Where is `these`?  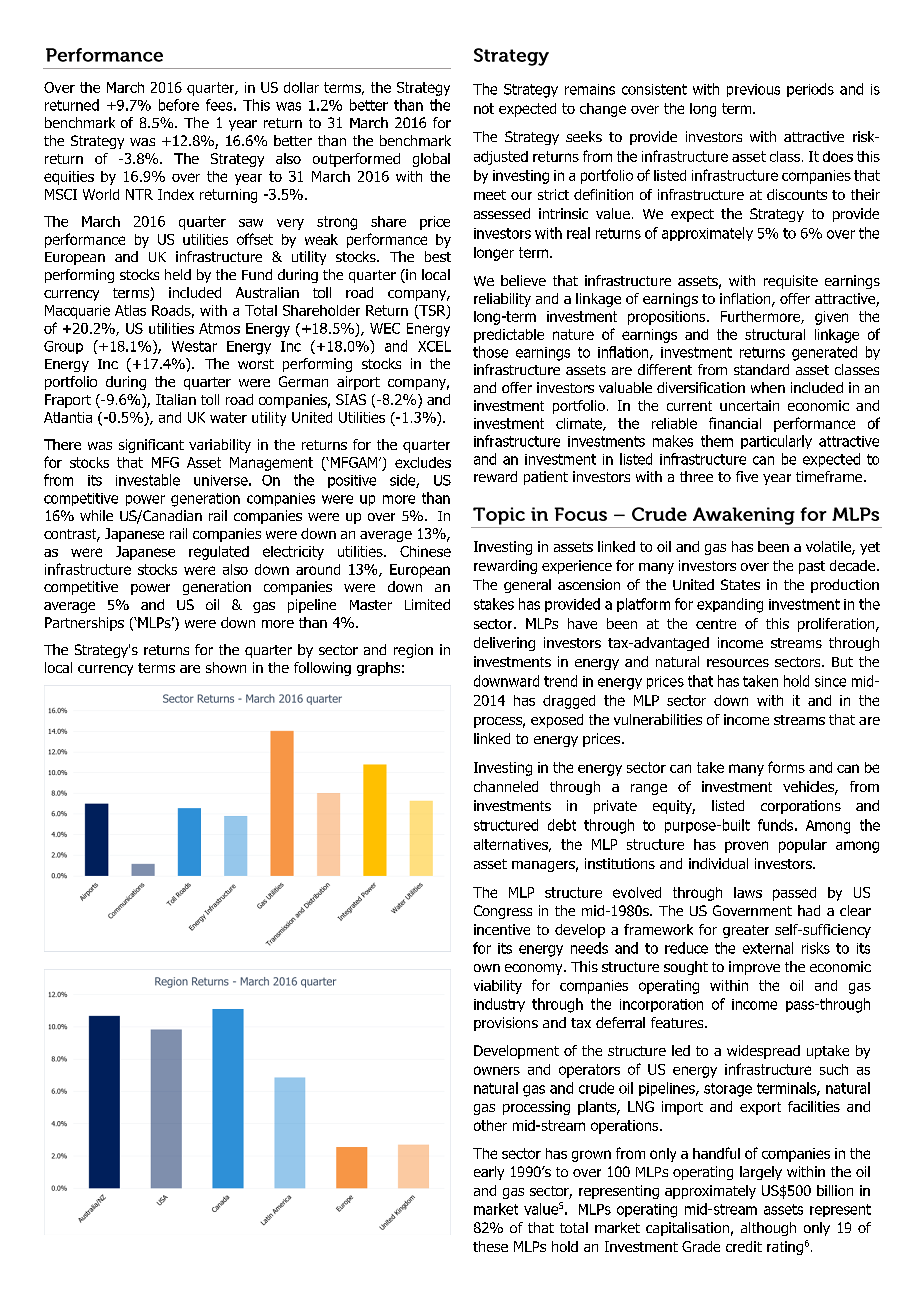
these is located at coordinates (490, 1246).
